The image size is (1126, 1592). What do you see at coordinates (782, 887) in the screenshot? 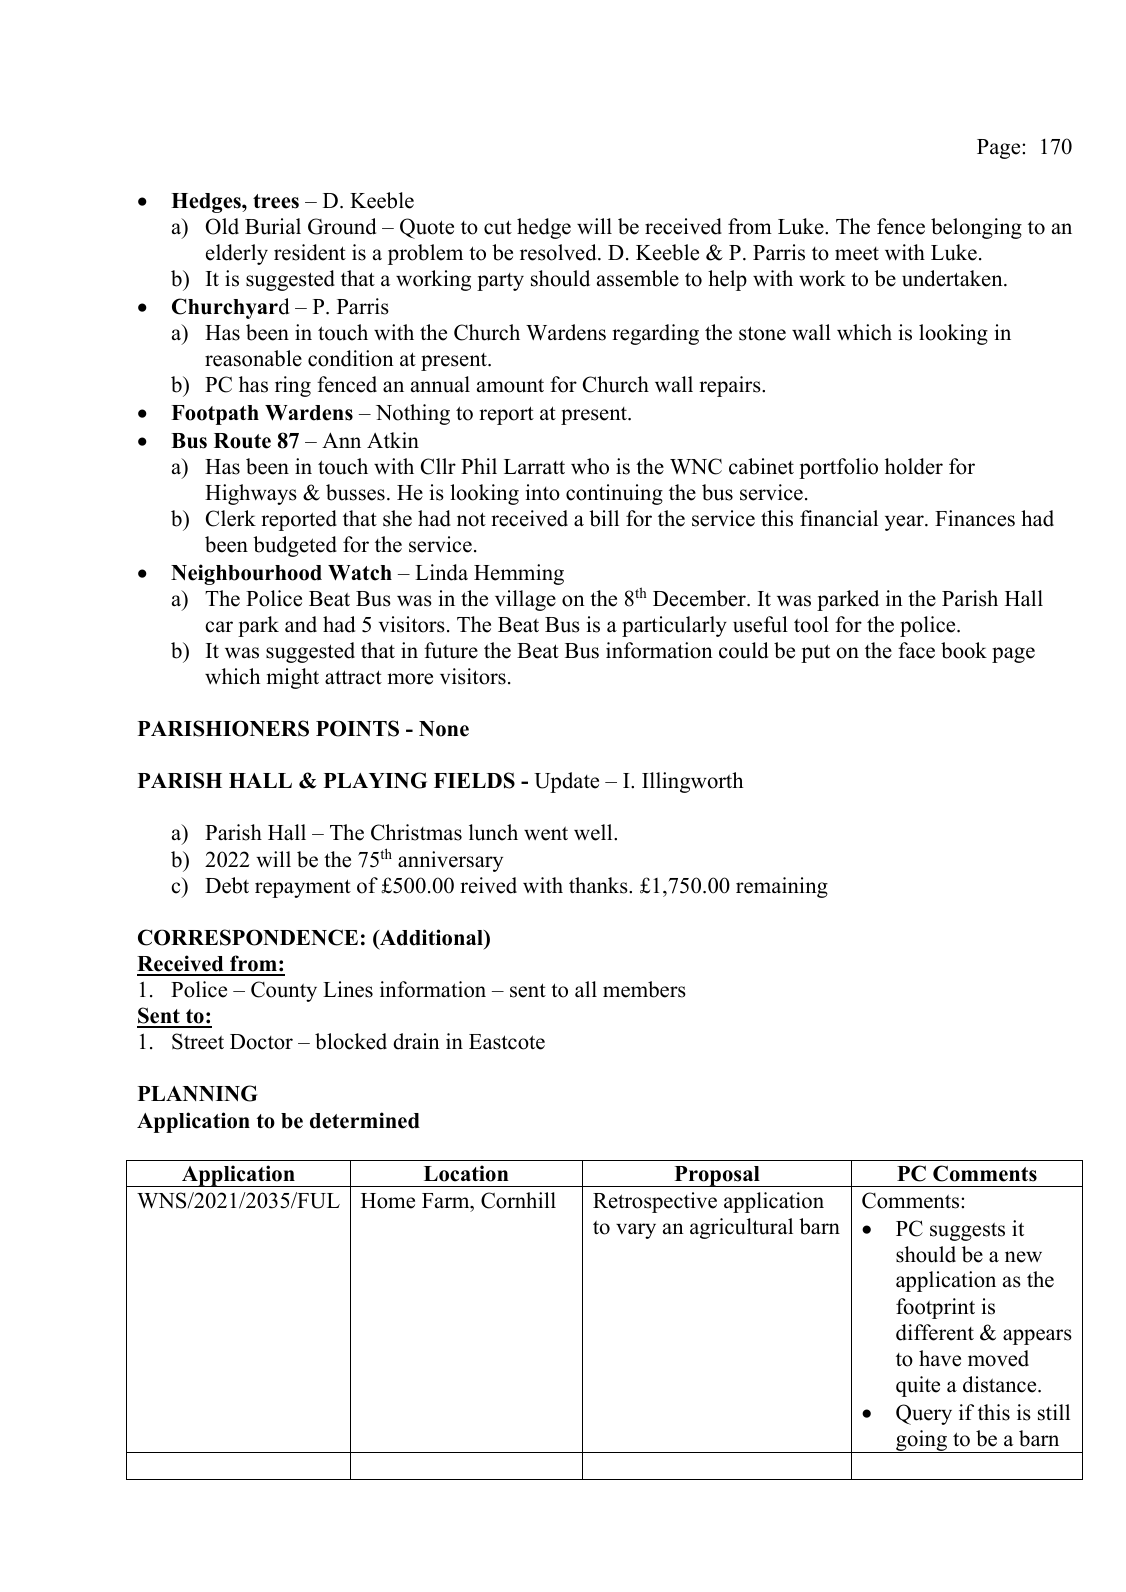
I see `remaining` at bounding box center [782, 887].
